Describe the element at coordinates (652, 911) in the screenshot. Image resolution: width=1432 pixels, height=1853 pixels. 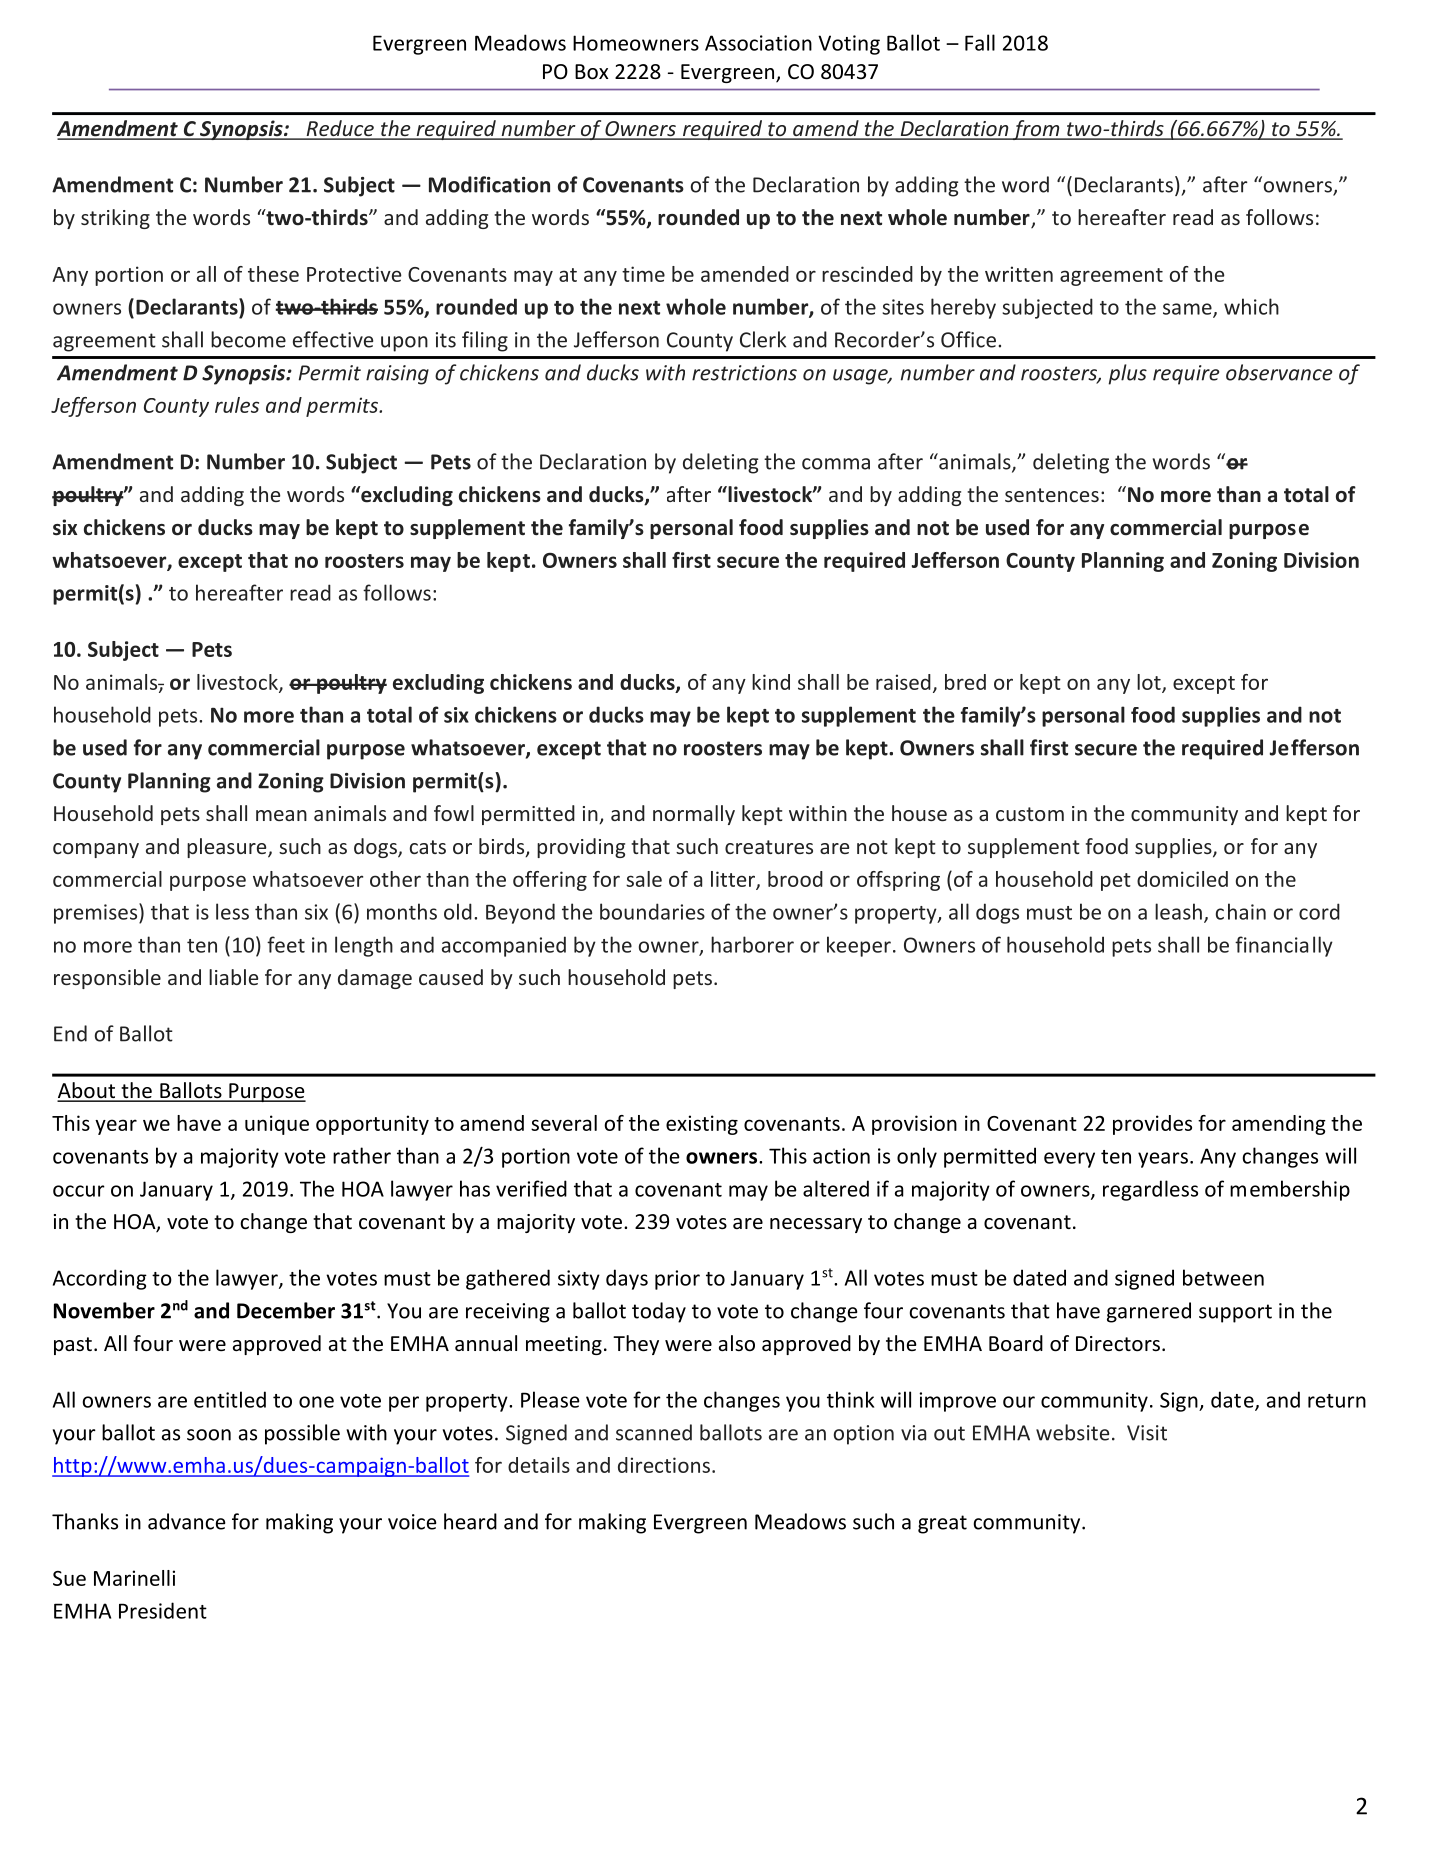
I see `boundaries` at that location.
